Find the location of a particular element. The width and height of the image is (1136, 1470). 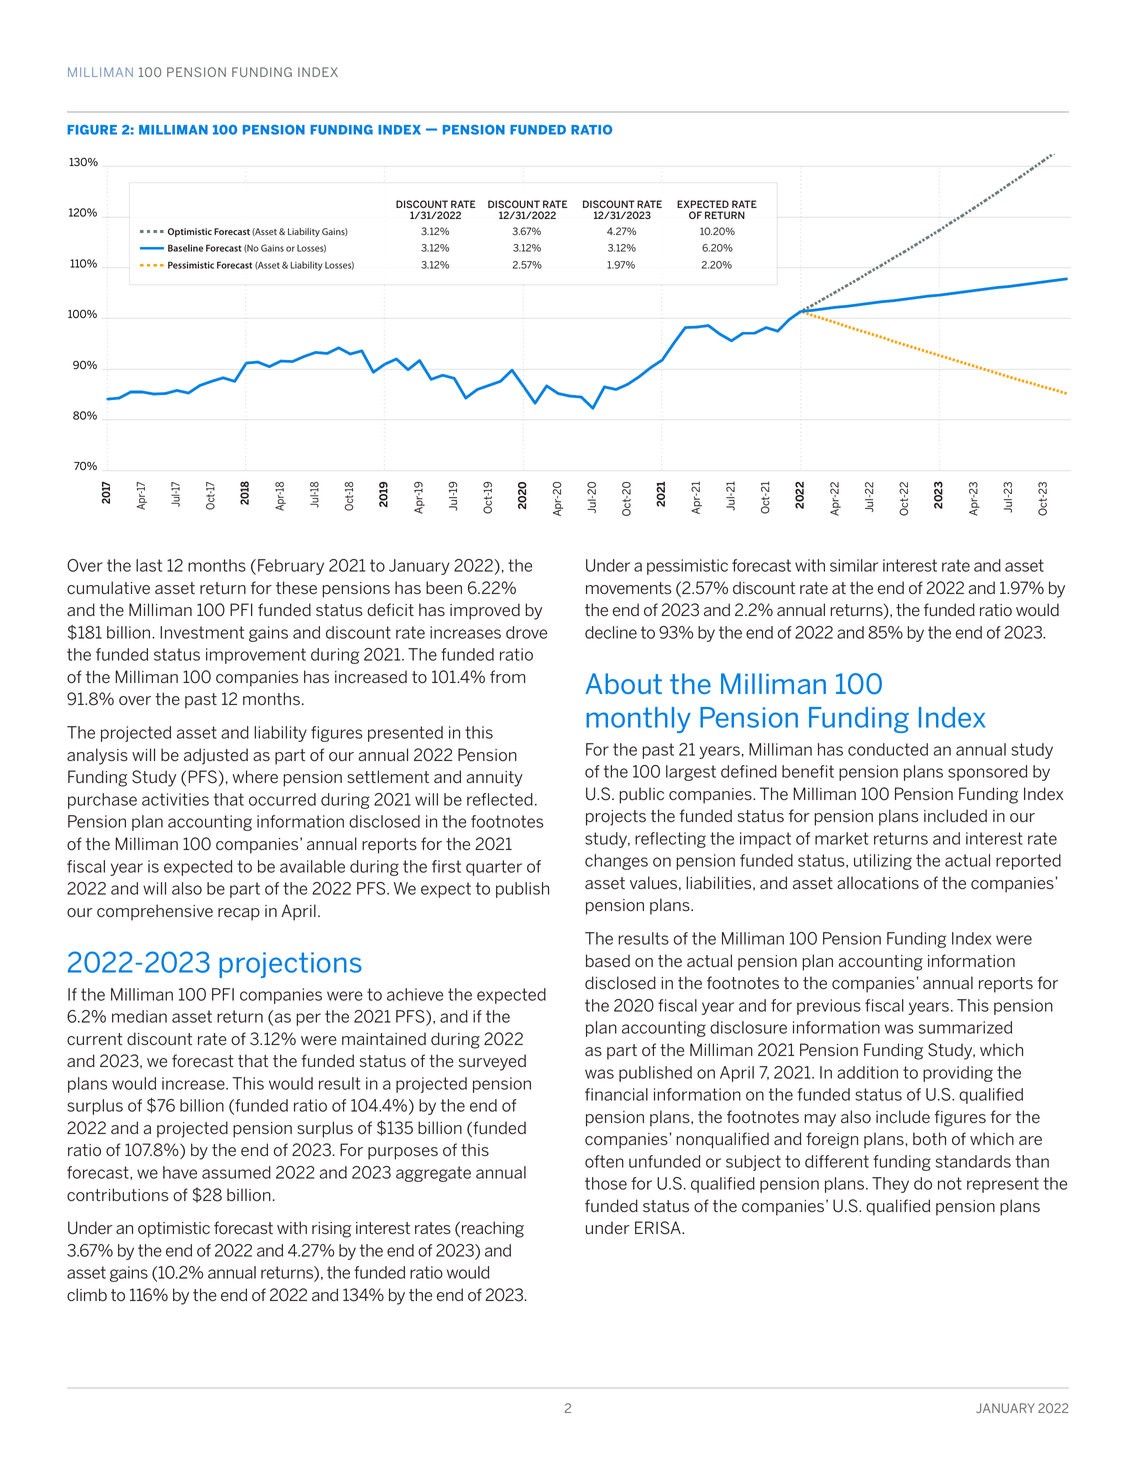

conducted is located at coordinates (888, 749).
